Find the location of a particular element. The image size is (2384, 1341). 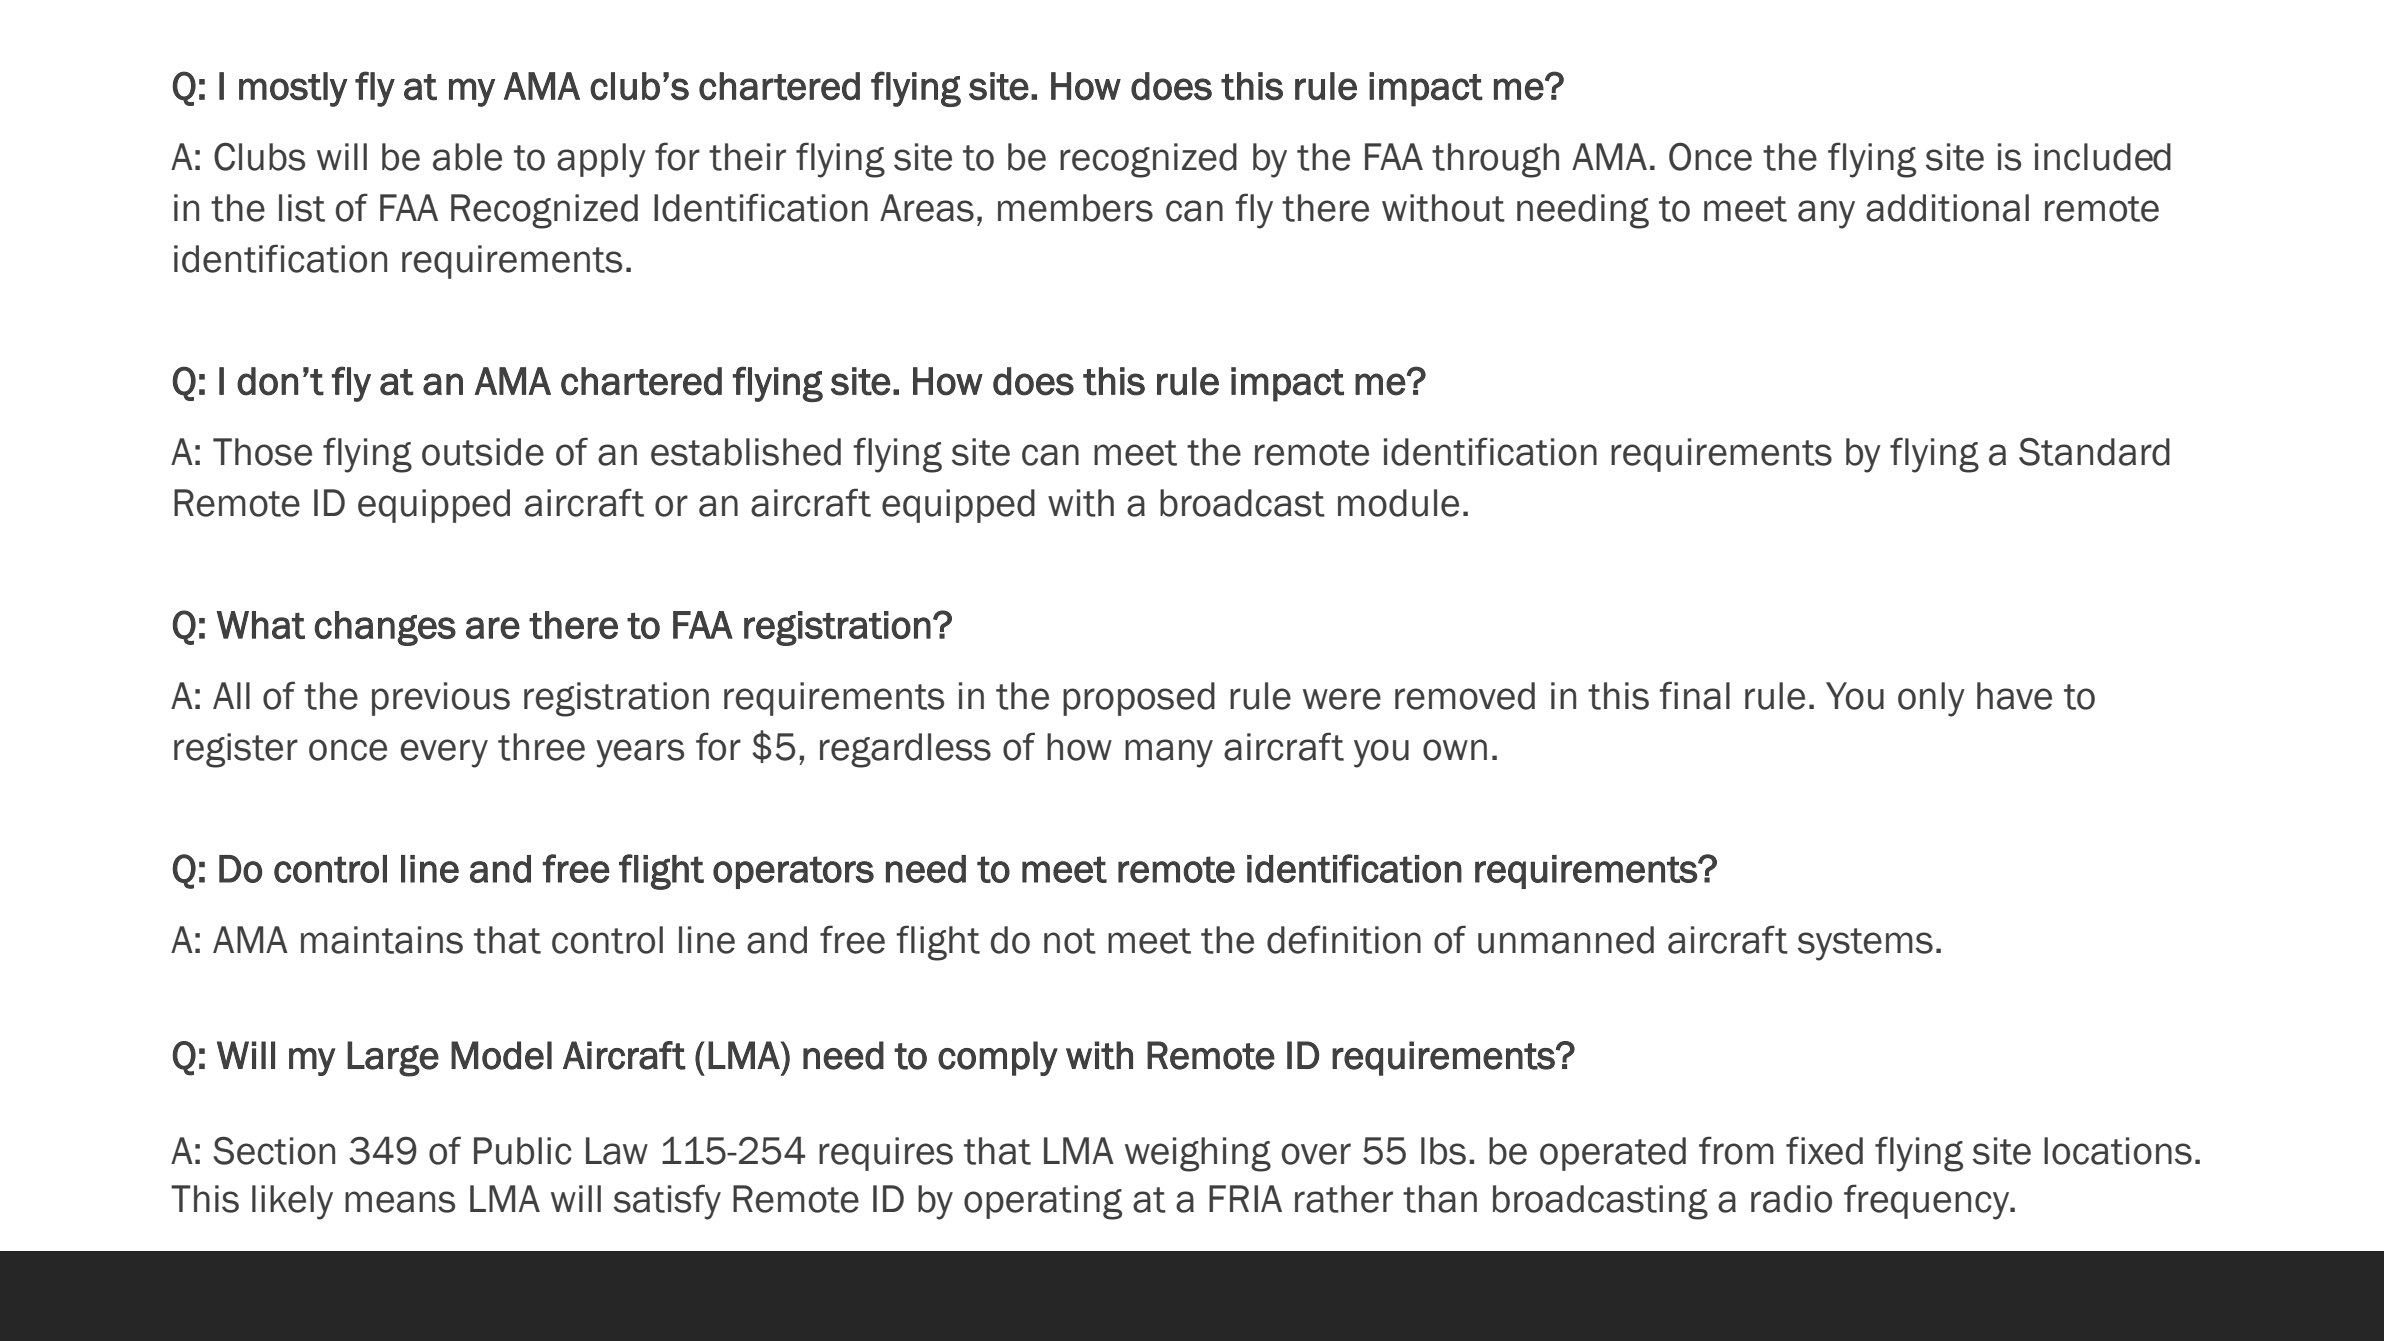

able is located at coordinates (467, 157).
